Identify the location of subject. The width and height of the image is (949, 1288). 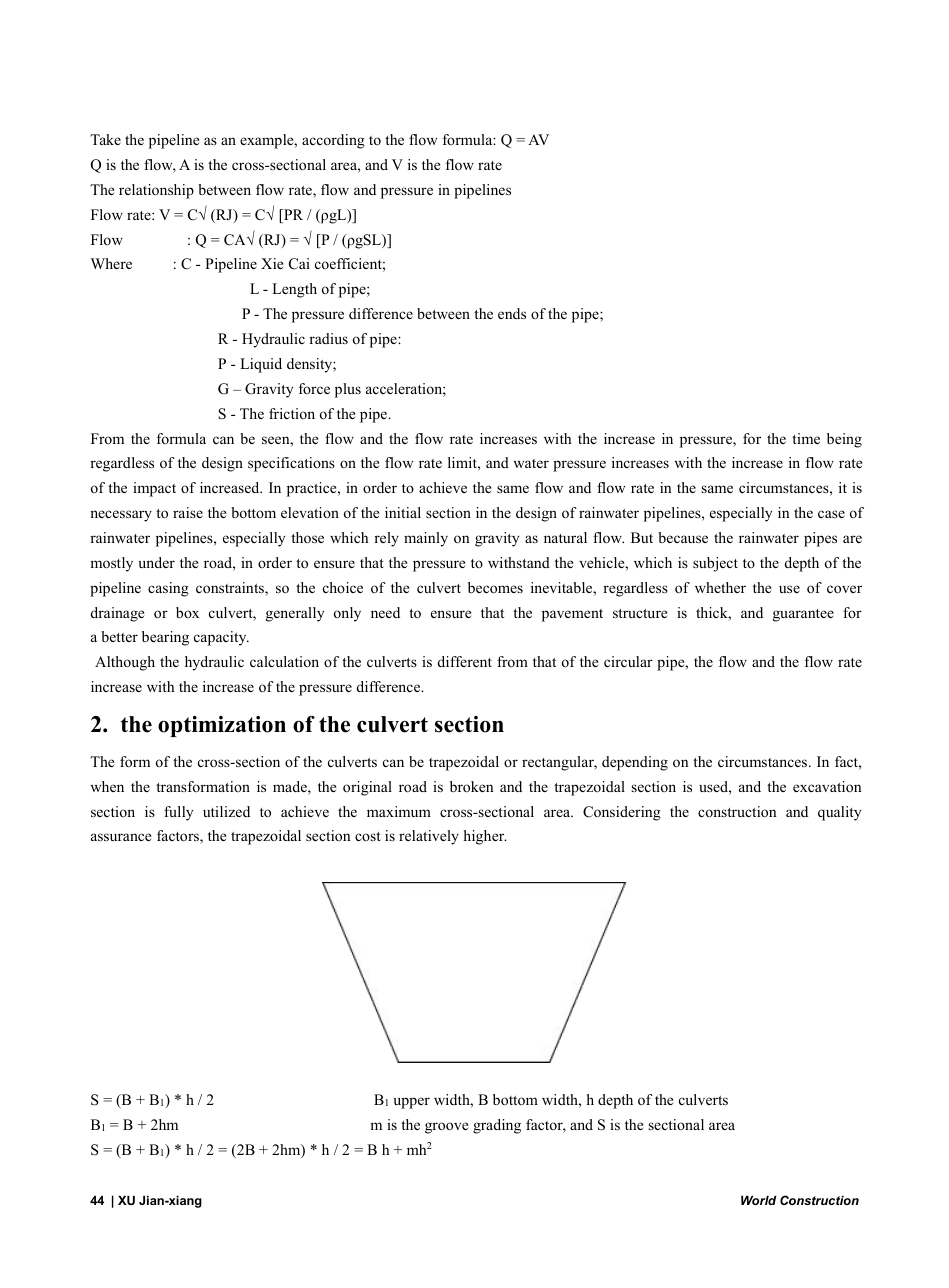
(715, 564).
